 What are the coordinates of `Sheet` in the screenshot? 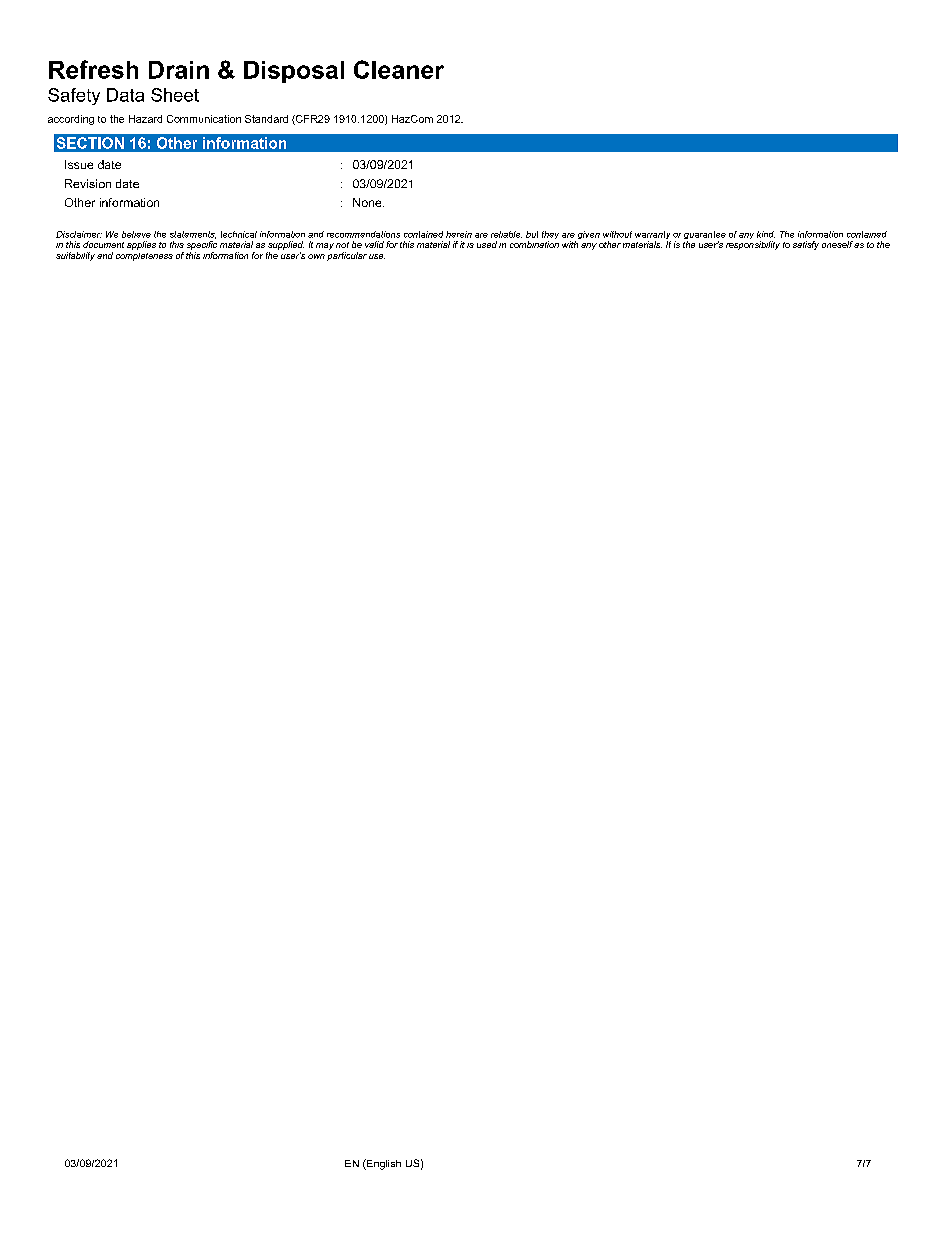 It's located at (175, 95).
